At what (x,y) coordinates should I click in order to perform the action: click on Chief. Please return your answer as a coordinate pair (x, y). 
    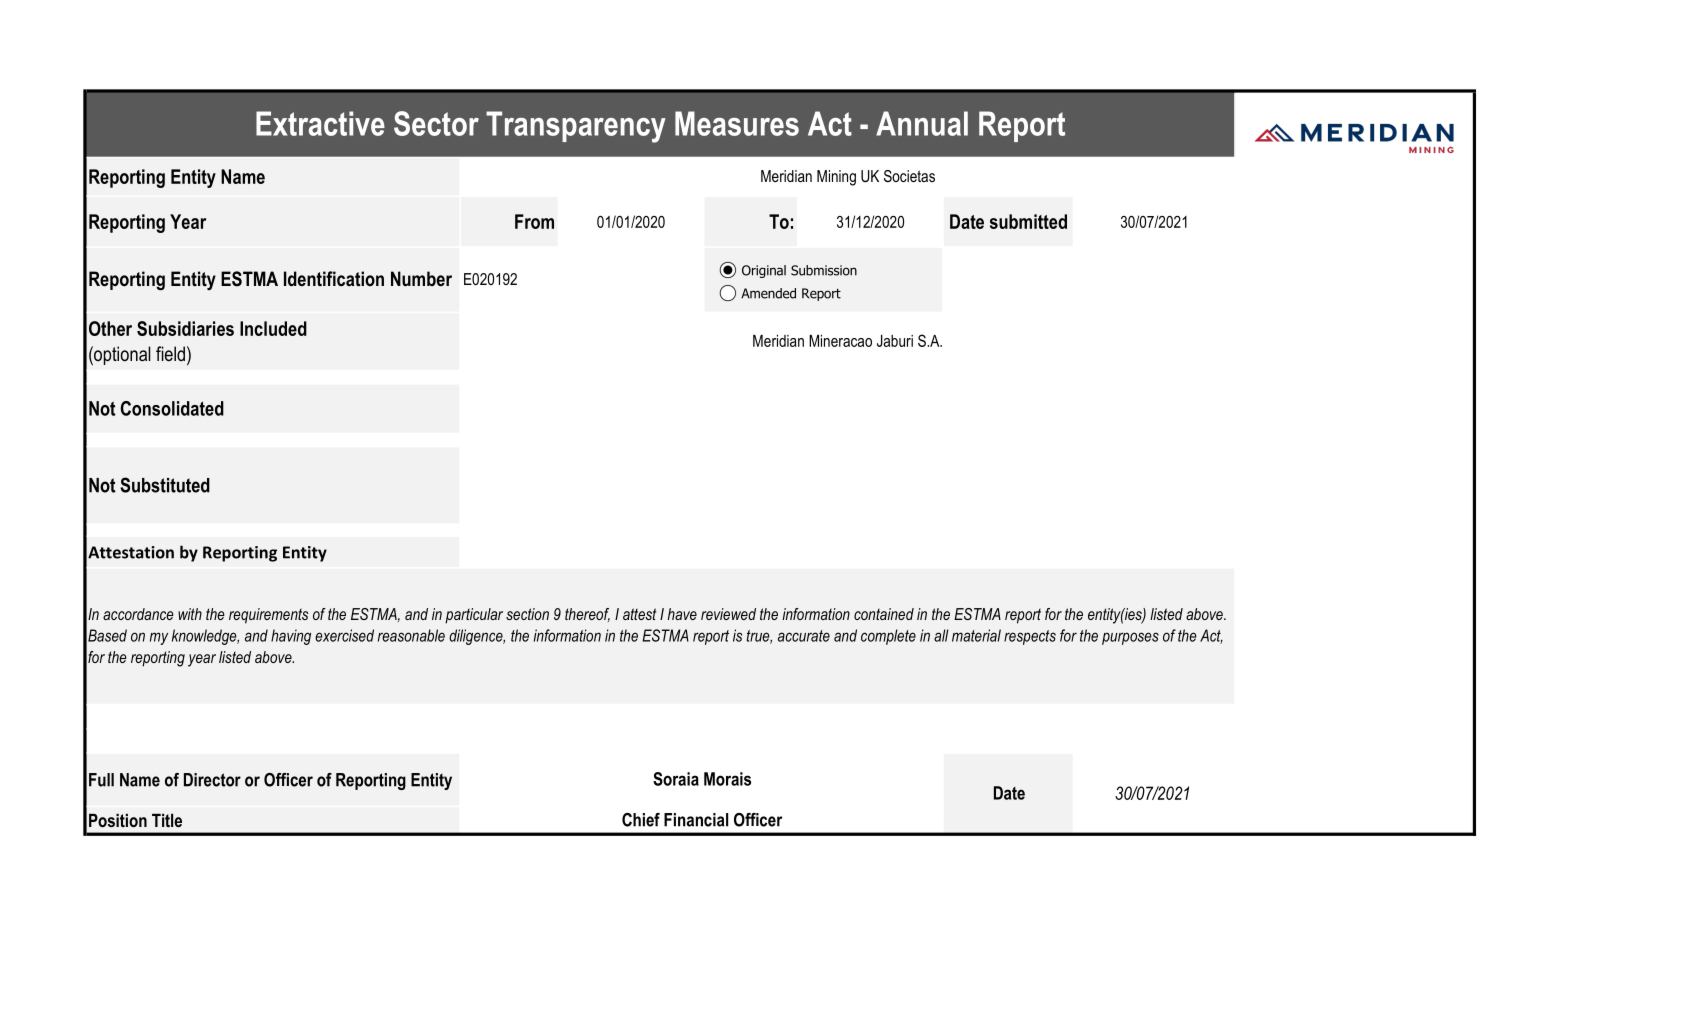
    Looking at the image, I should click on (641, 820).
